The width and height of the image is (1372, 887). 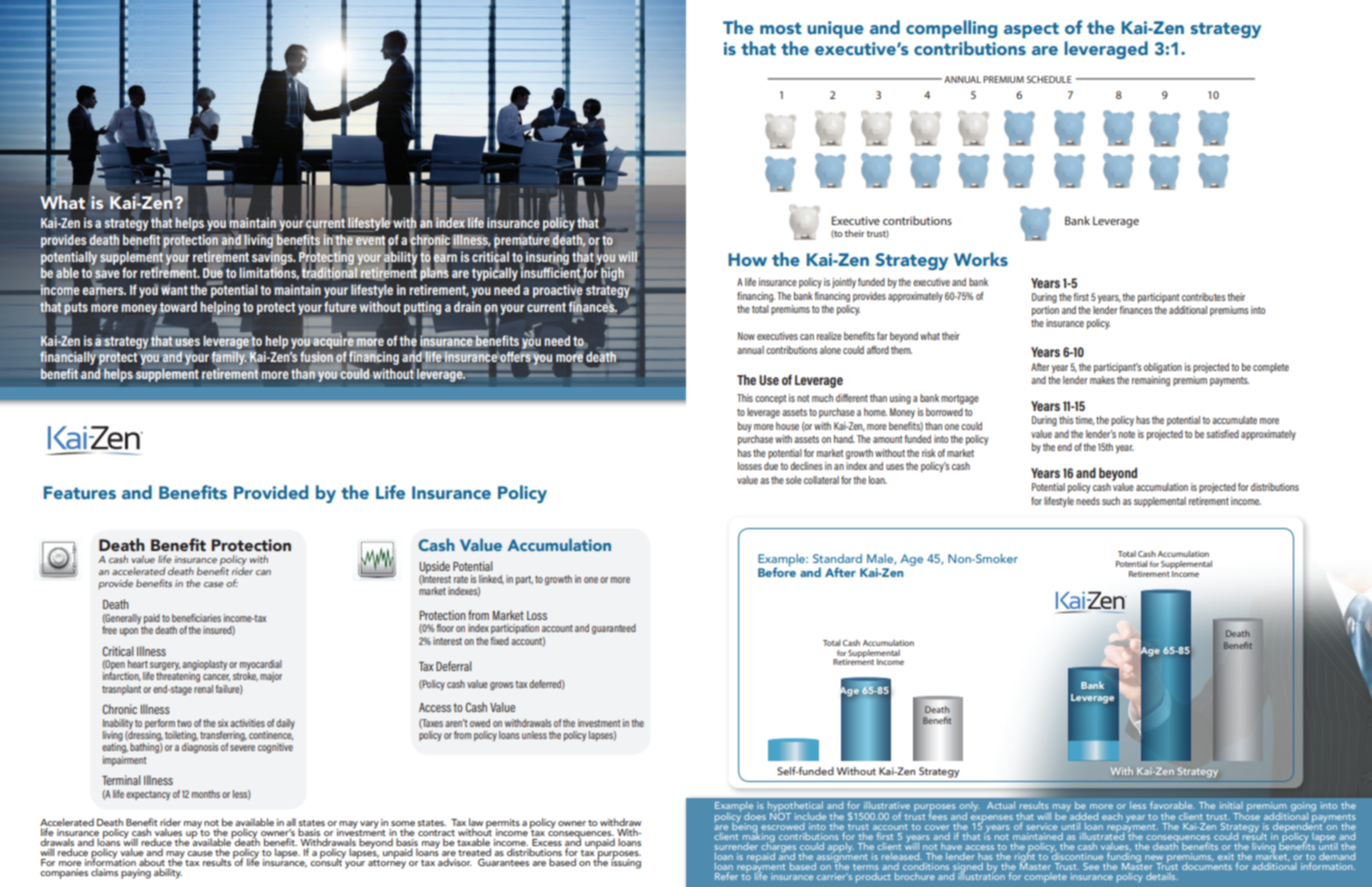 What do you see at coordinates (1222, 434) in the image?
I see `satisfied` at bounding box center [1222, 434].
